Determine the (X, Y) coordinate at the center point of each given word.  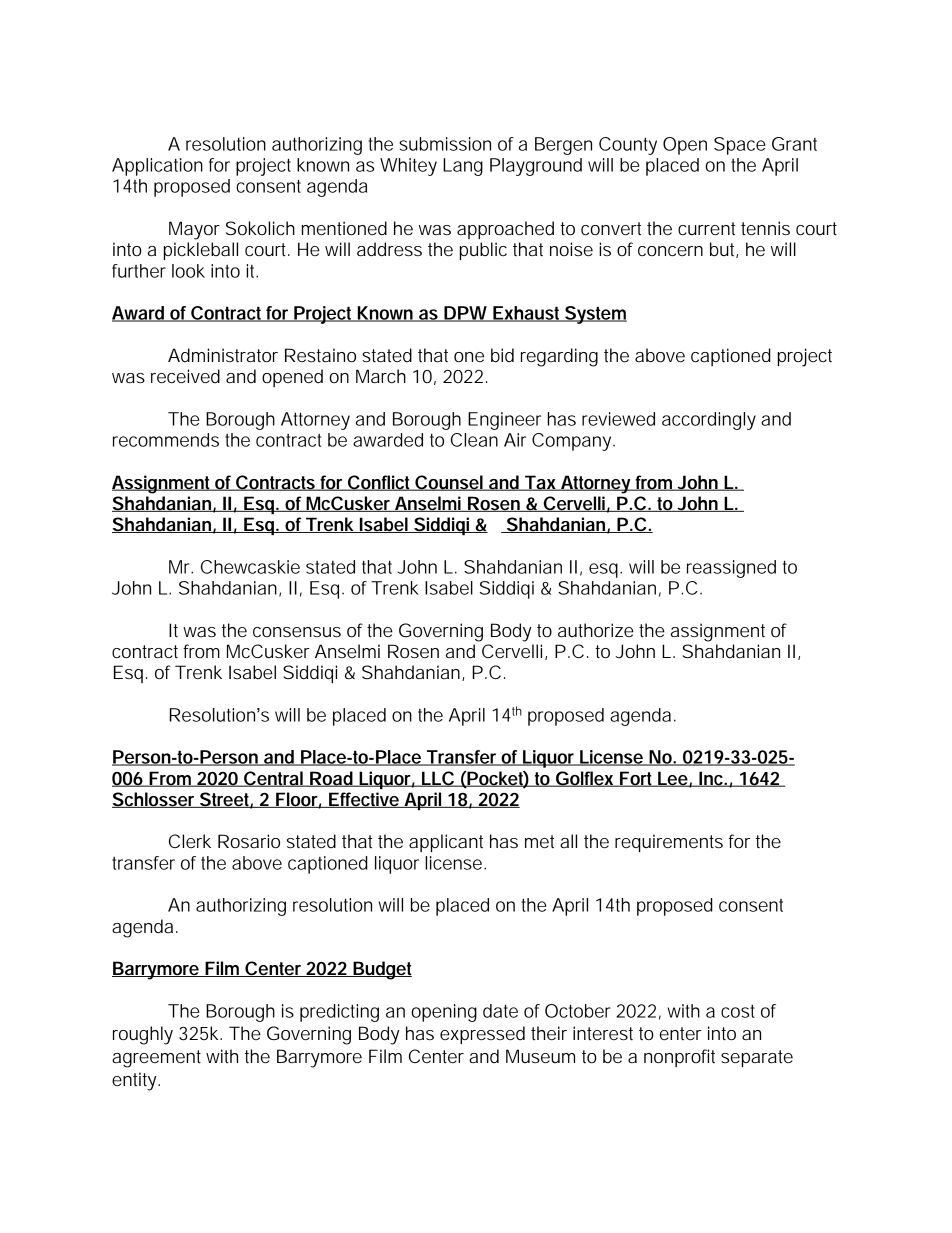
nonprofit (679, 1058)
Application (157, 167)
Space (740, 146)
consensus (297, 632)
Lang (463, 167)
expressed (482, 1035)
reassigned (731, 569)
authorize (596, 630)
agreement (156, 1059)
